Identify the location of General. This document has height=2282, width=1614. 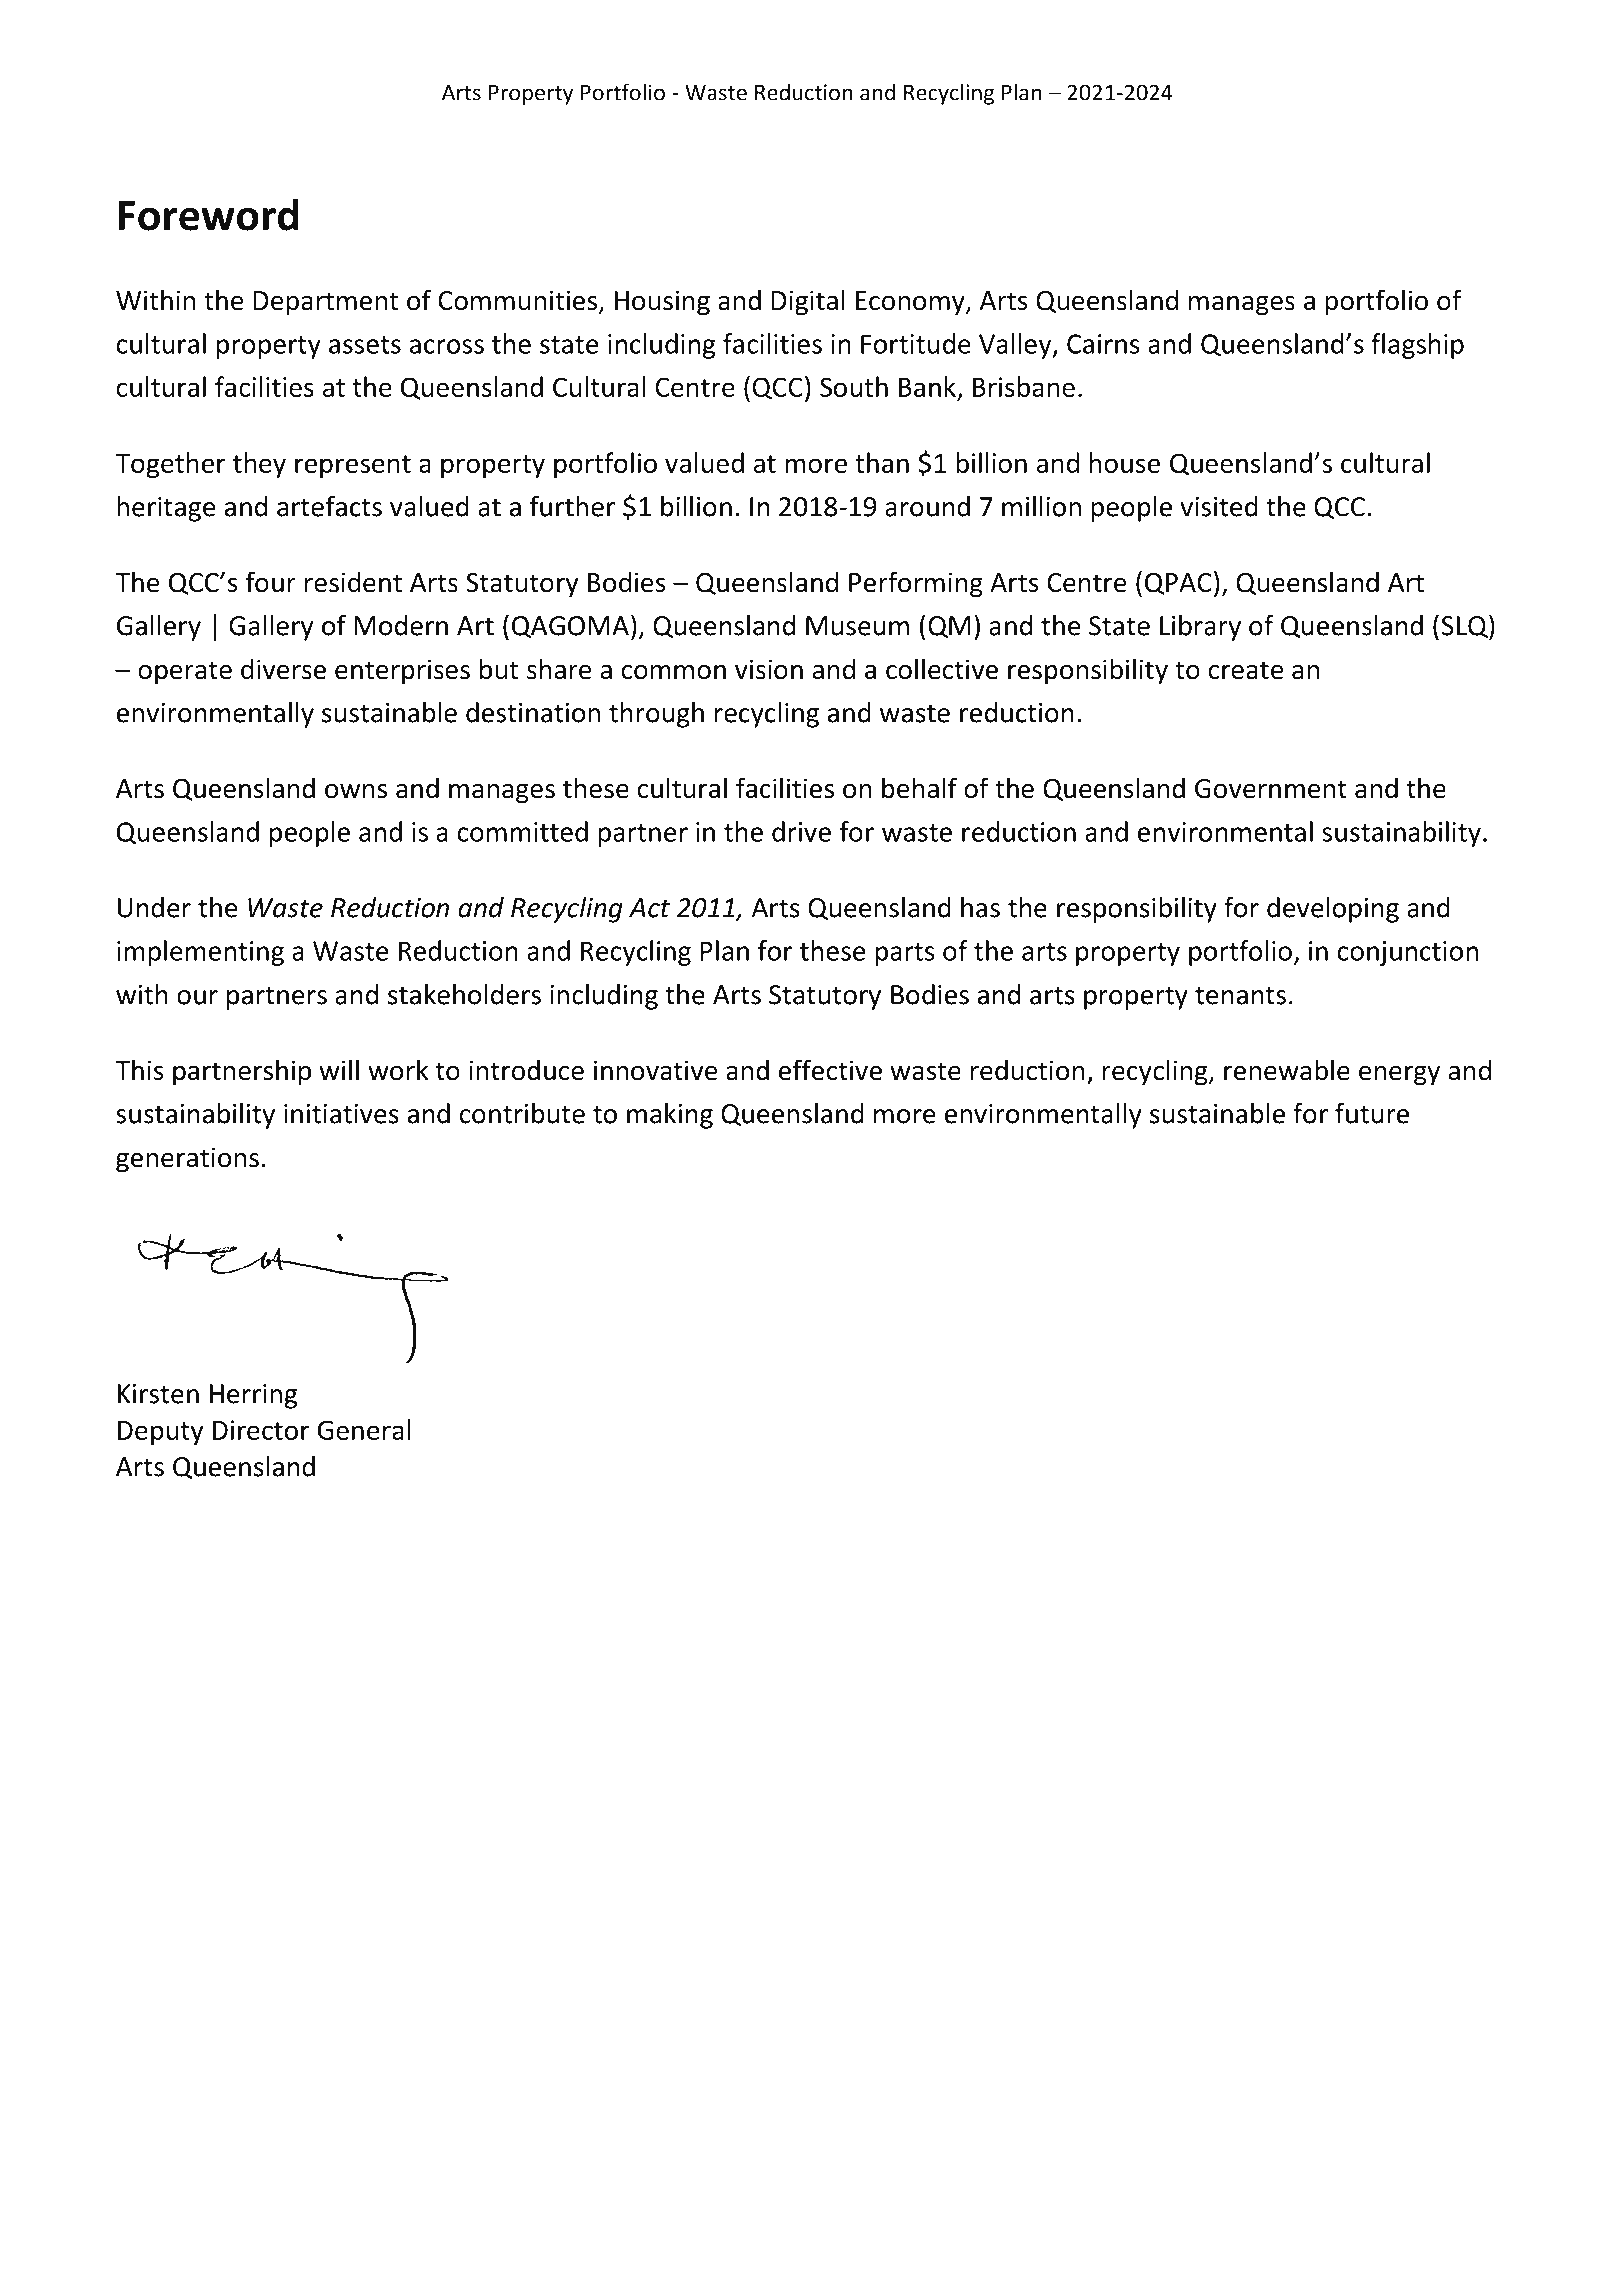
(364, 1429).
